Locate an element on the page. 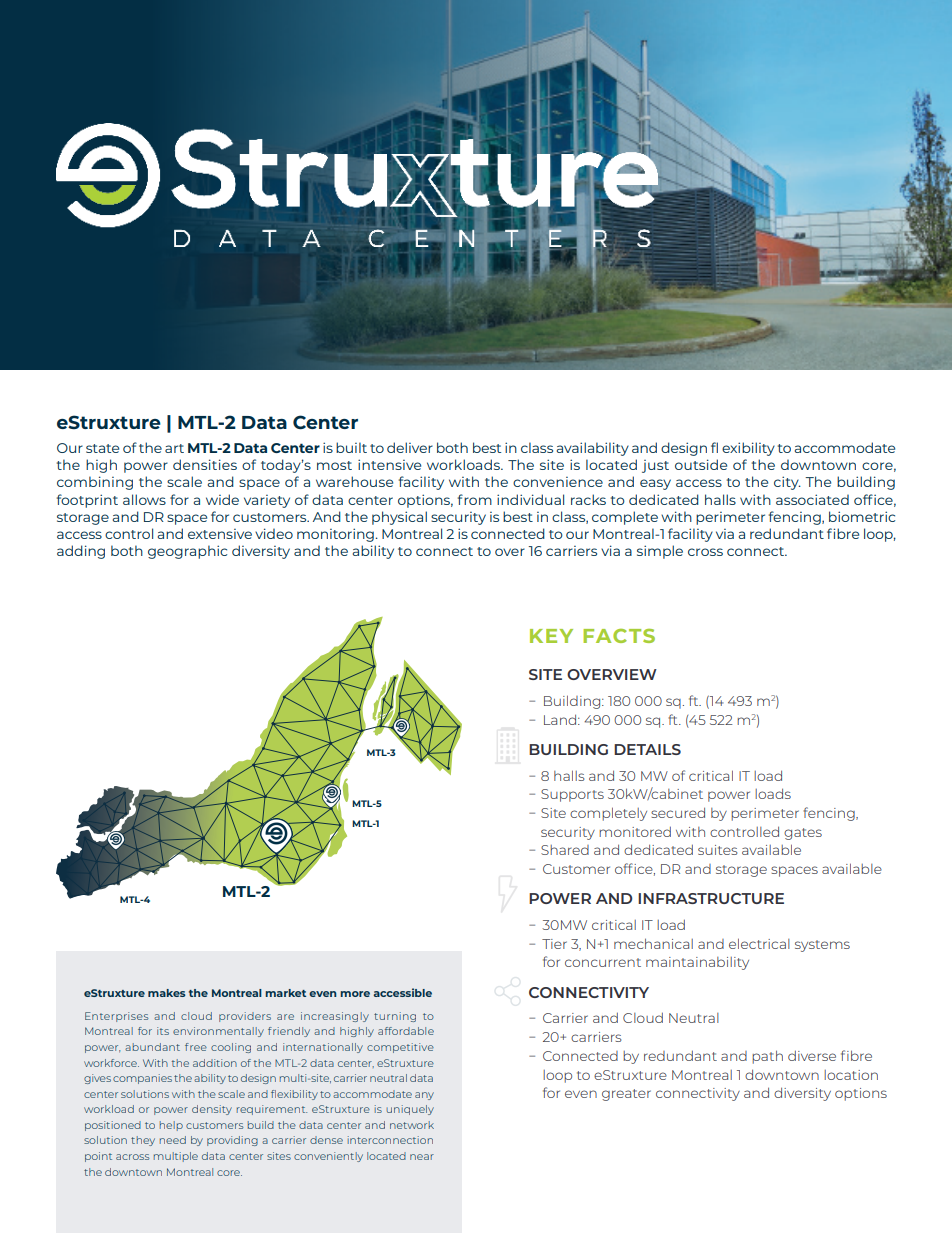 Image resolution: width=952 pixels, height=1233 pixels. from is located at coordinates (475, 499).
